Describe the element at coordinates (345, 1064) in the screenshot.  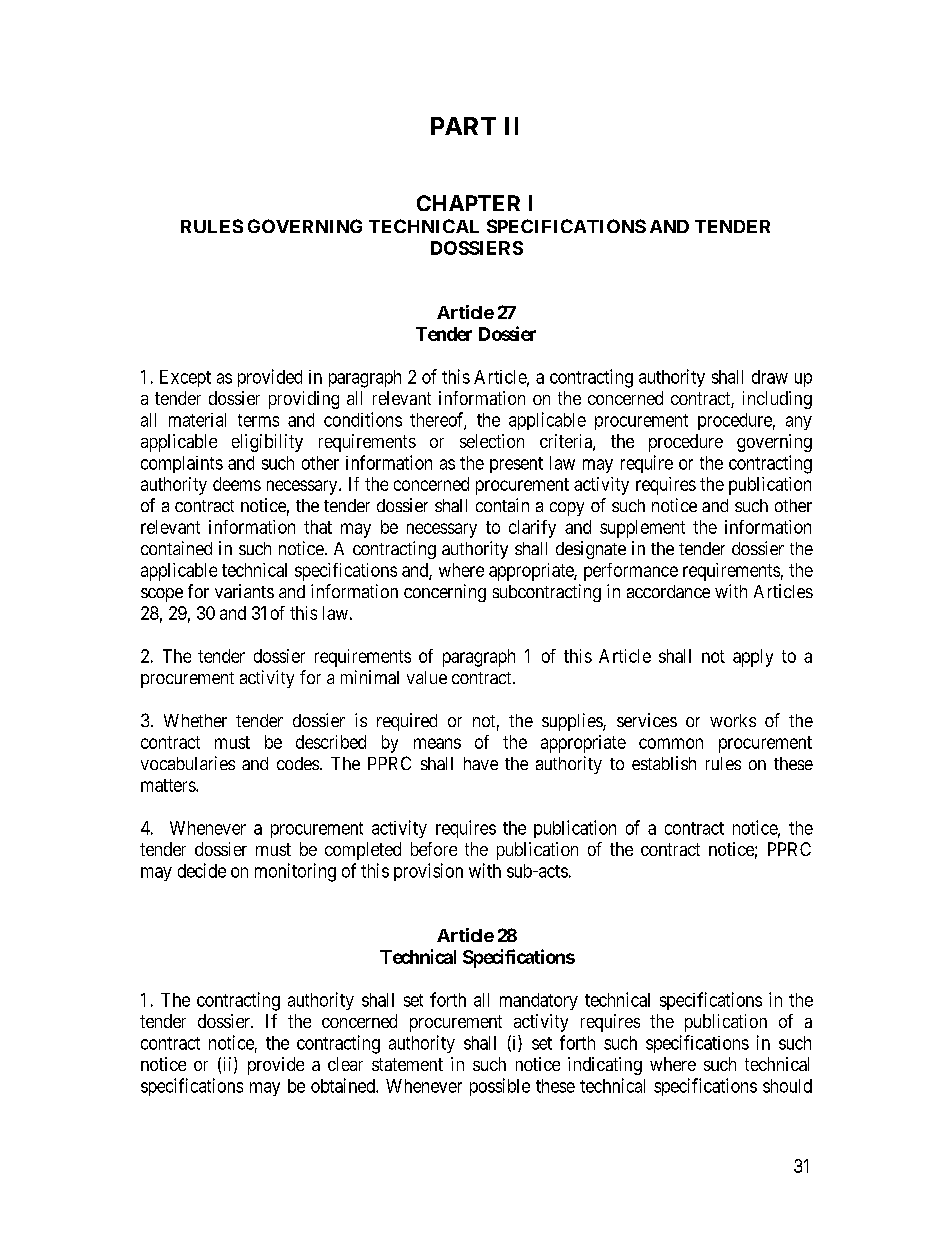
I see `clear` at that location.
